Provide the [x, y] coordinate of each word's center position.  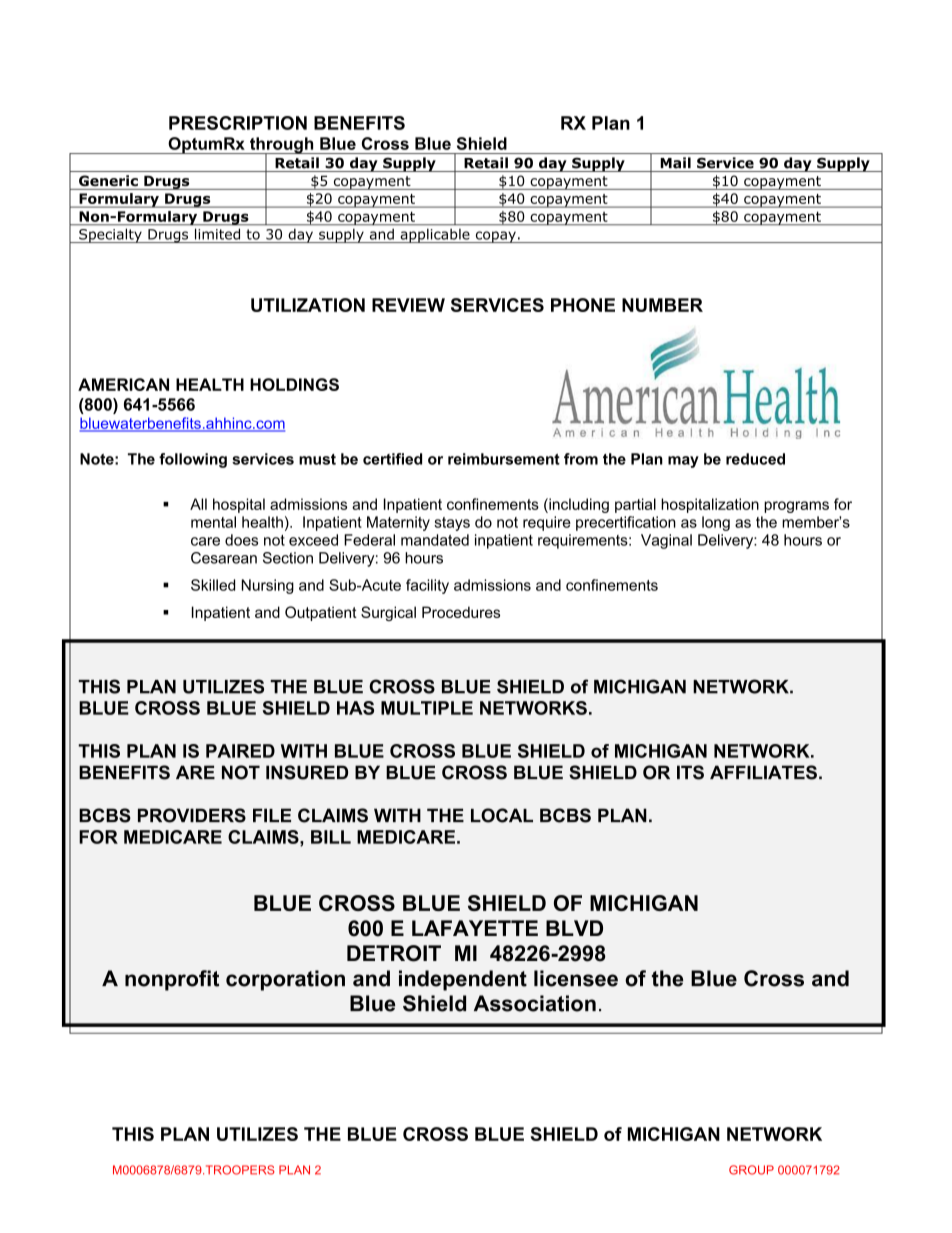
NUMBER [662, 305]
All [198, 504]
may [683, 462]
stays [452, 524]
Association [535, 1003]
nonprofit [172, 980]
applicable [435, 236]
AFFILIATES [763, 772]
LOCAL [502, 815]
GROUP [751, 1170]
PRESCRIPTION [238, 123]
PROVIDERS [192, 815]
